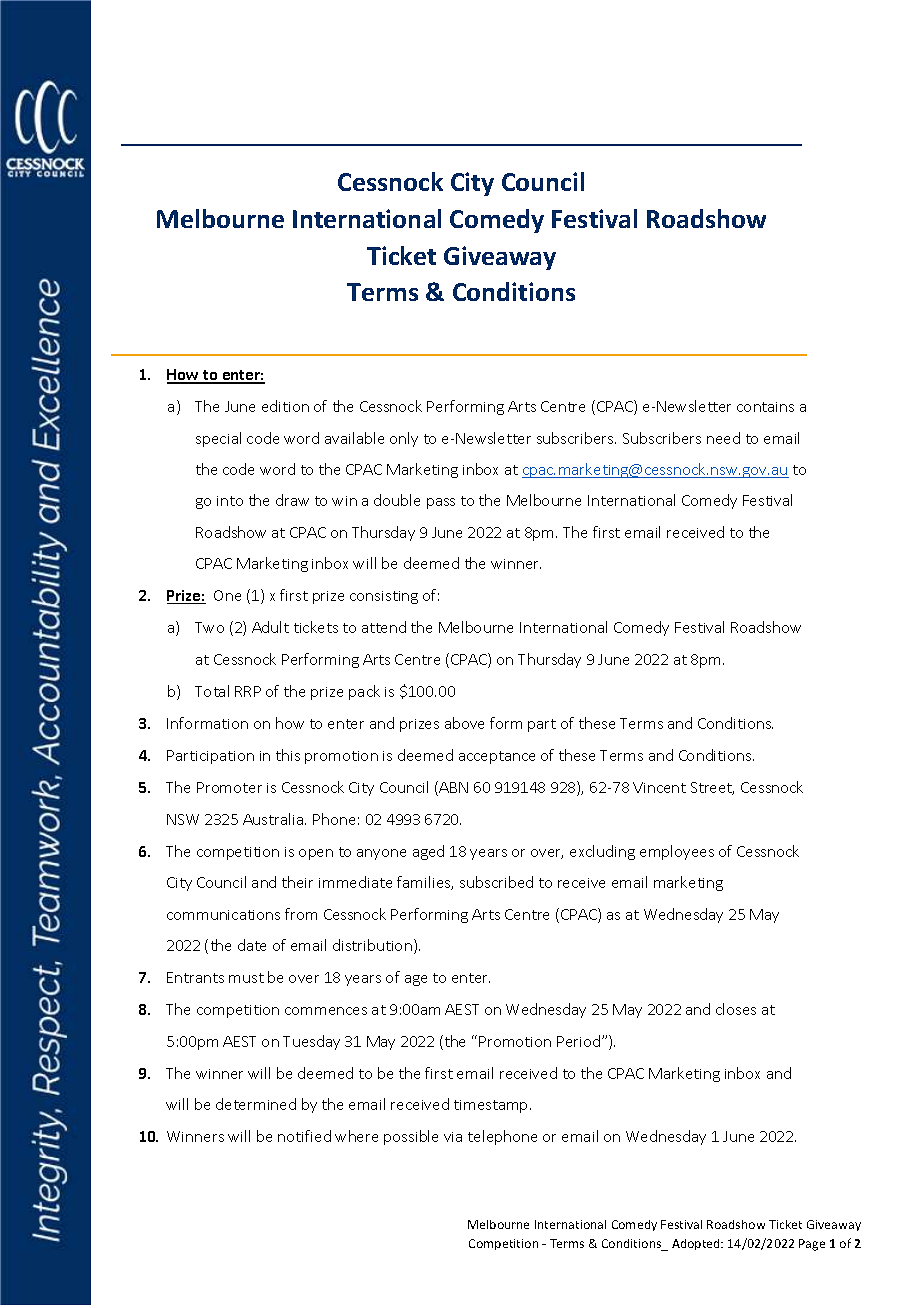  What do you see at coordinates (304, 1136) in the page?
I see `notified` at bounding box center [304, 1136].
